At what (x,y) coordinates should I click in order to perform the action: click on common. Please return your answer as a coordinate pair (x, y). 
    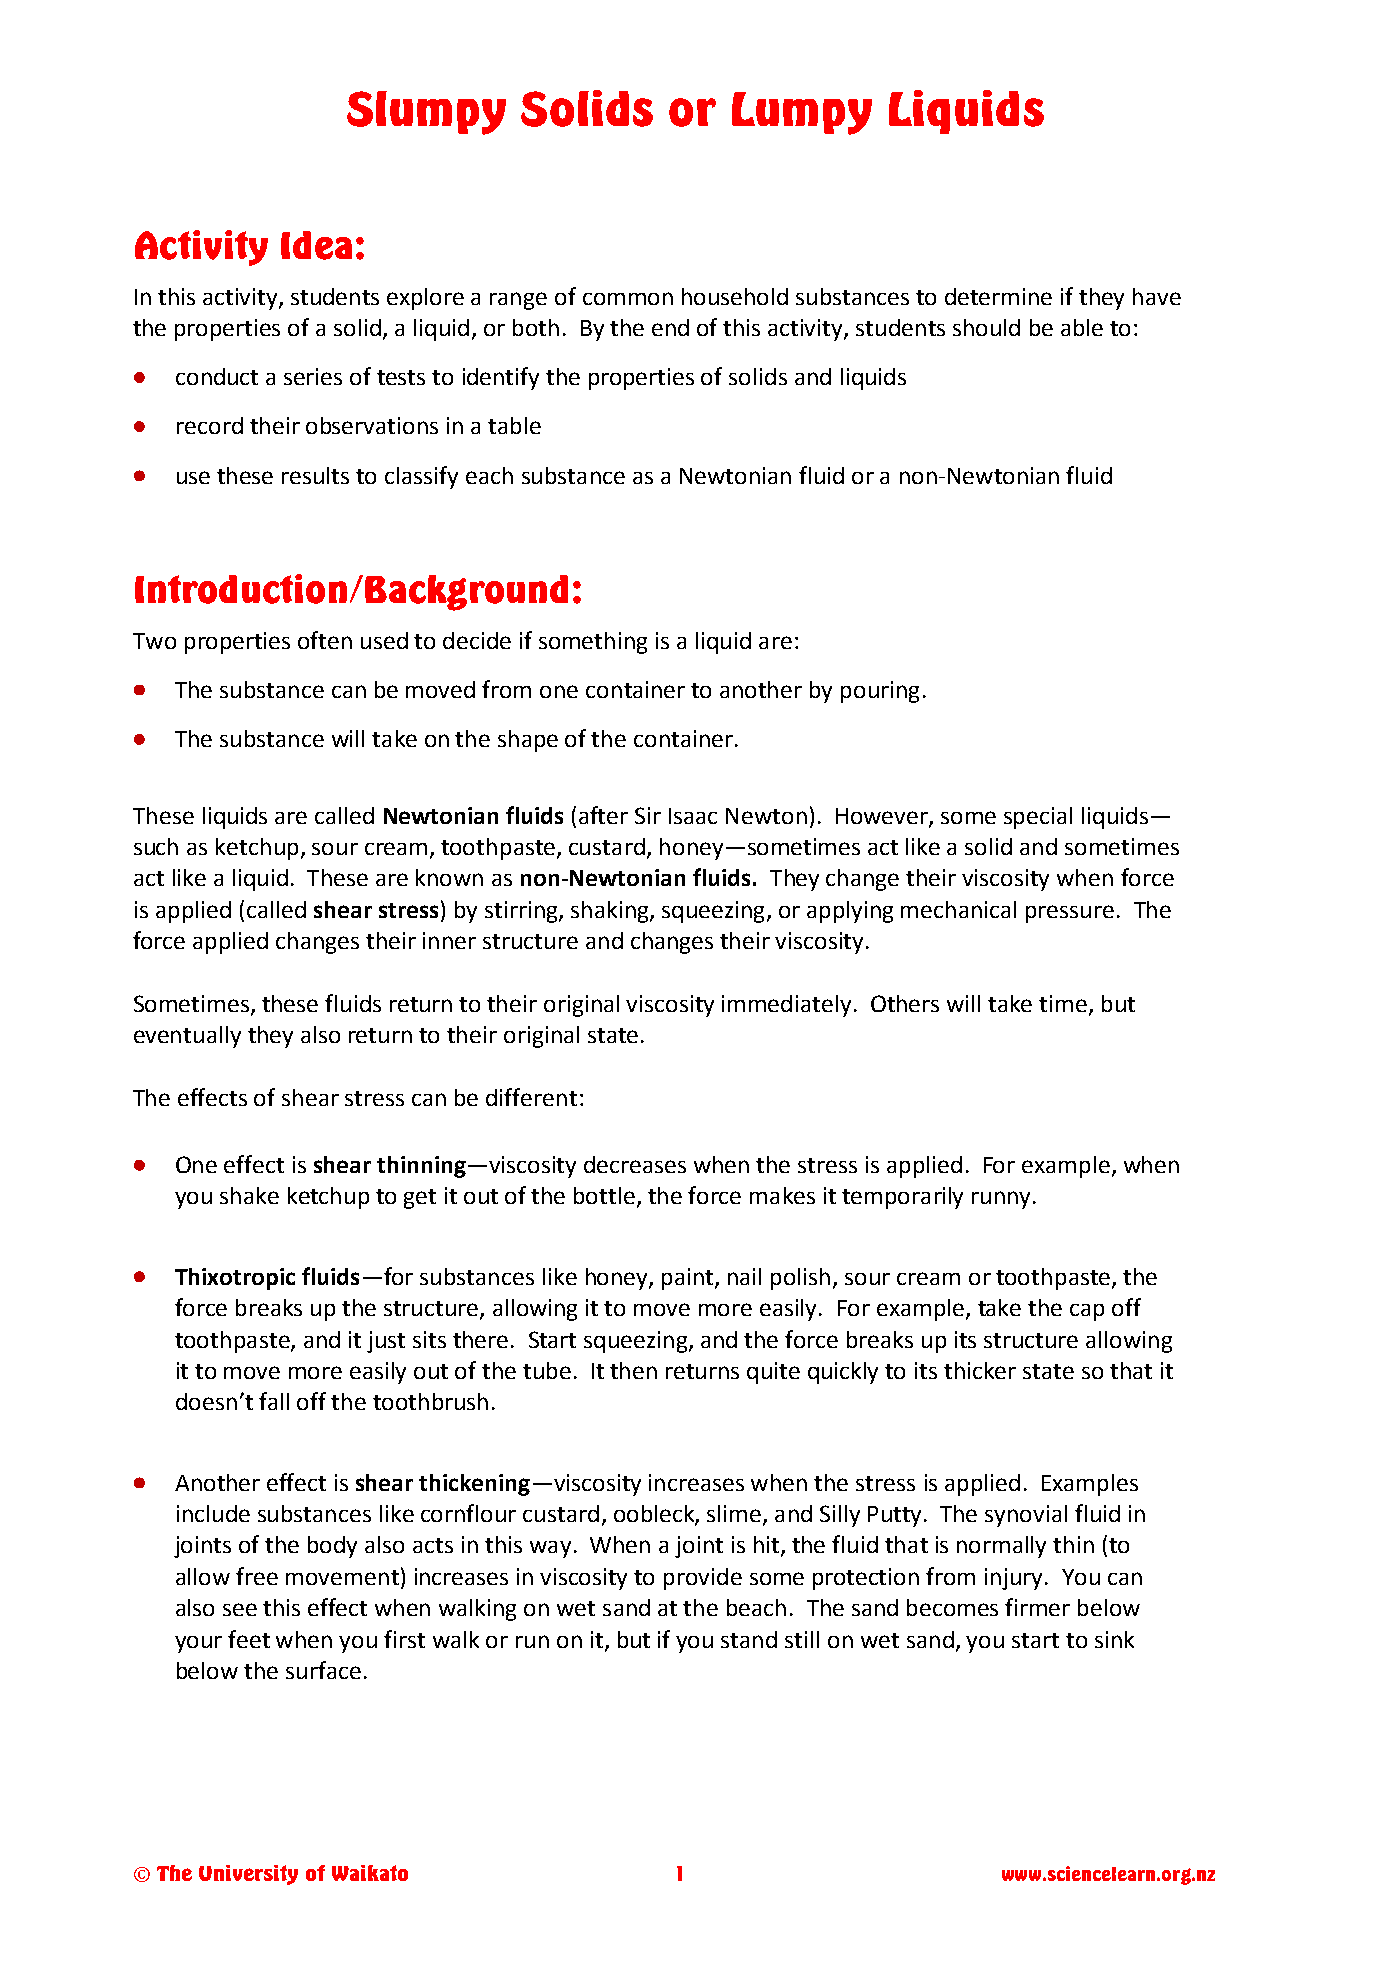
    Looking at the image, I should click on (628, 298).
